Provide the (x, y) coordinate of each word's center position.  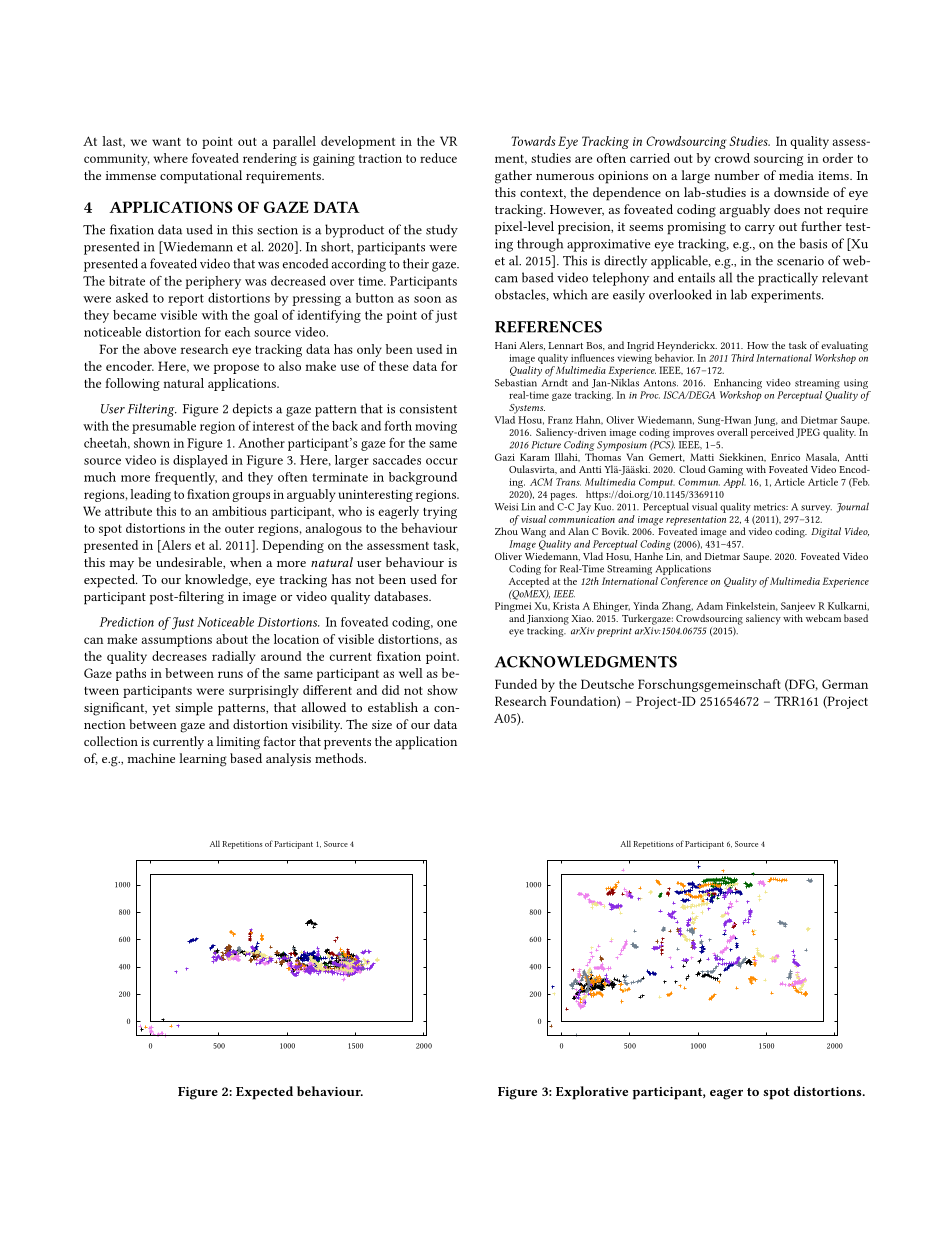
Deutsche (607, 684)
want (166, 142)
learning (203, 760)
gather (513, 177)
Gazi (505, 457)
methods (340, 758)
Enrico (785, 457)
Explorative (592, 1093)
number (737, 175)
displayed (200, 461)
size (382, 724)
